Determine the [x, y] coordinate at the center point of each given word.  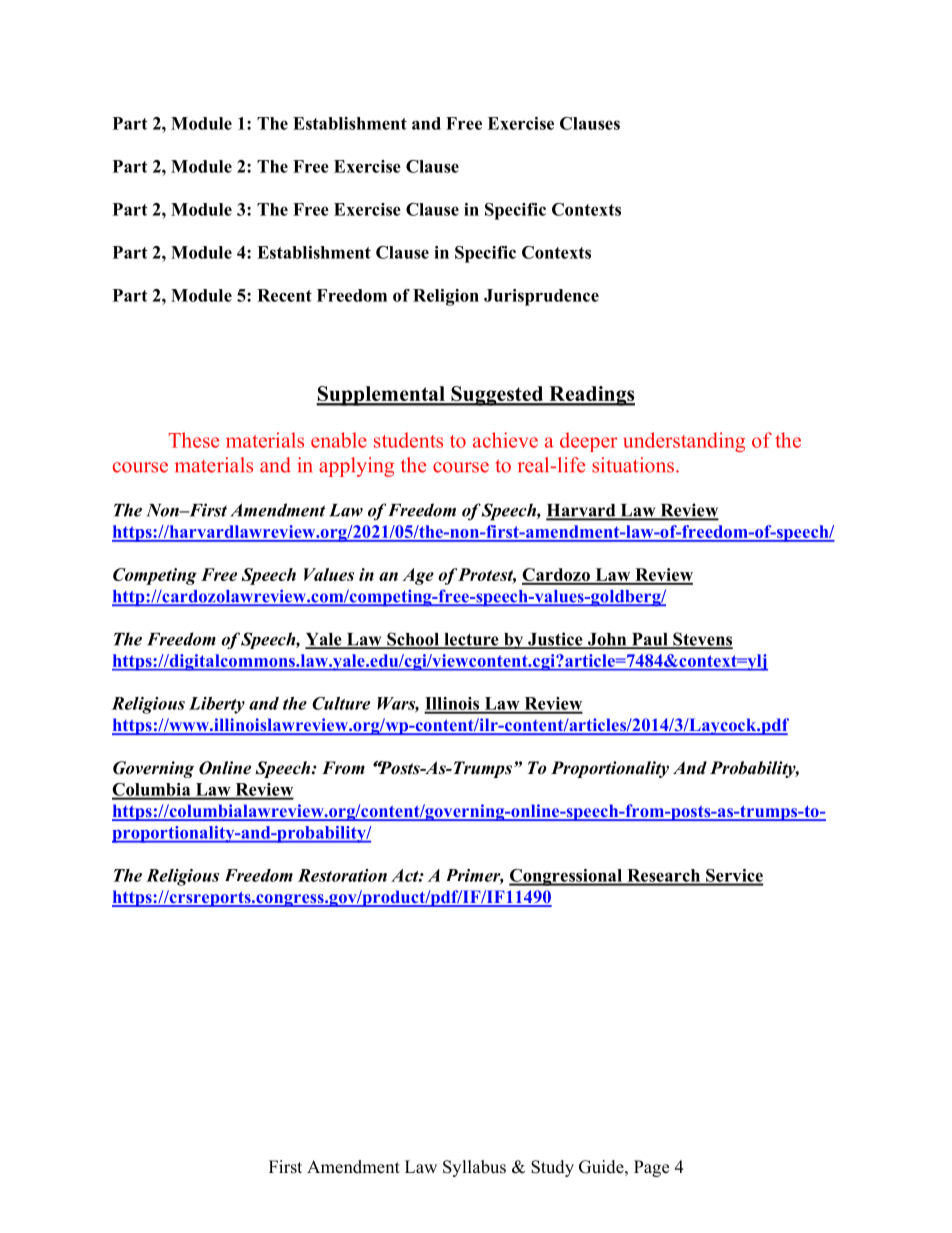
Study [552, 1168]
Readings [591, 396]
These [193, 440]
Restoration [342, 875]
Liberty [217, 705]
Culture [341, 703]
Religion [446, 297]
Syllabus [474, 1168]
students [408, 440]
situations [634, 465]
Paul [650, 640]
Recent [284, 295]
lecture [471, 640]
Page [651, 1168]
